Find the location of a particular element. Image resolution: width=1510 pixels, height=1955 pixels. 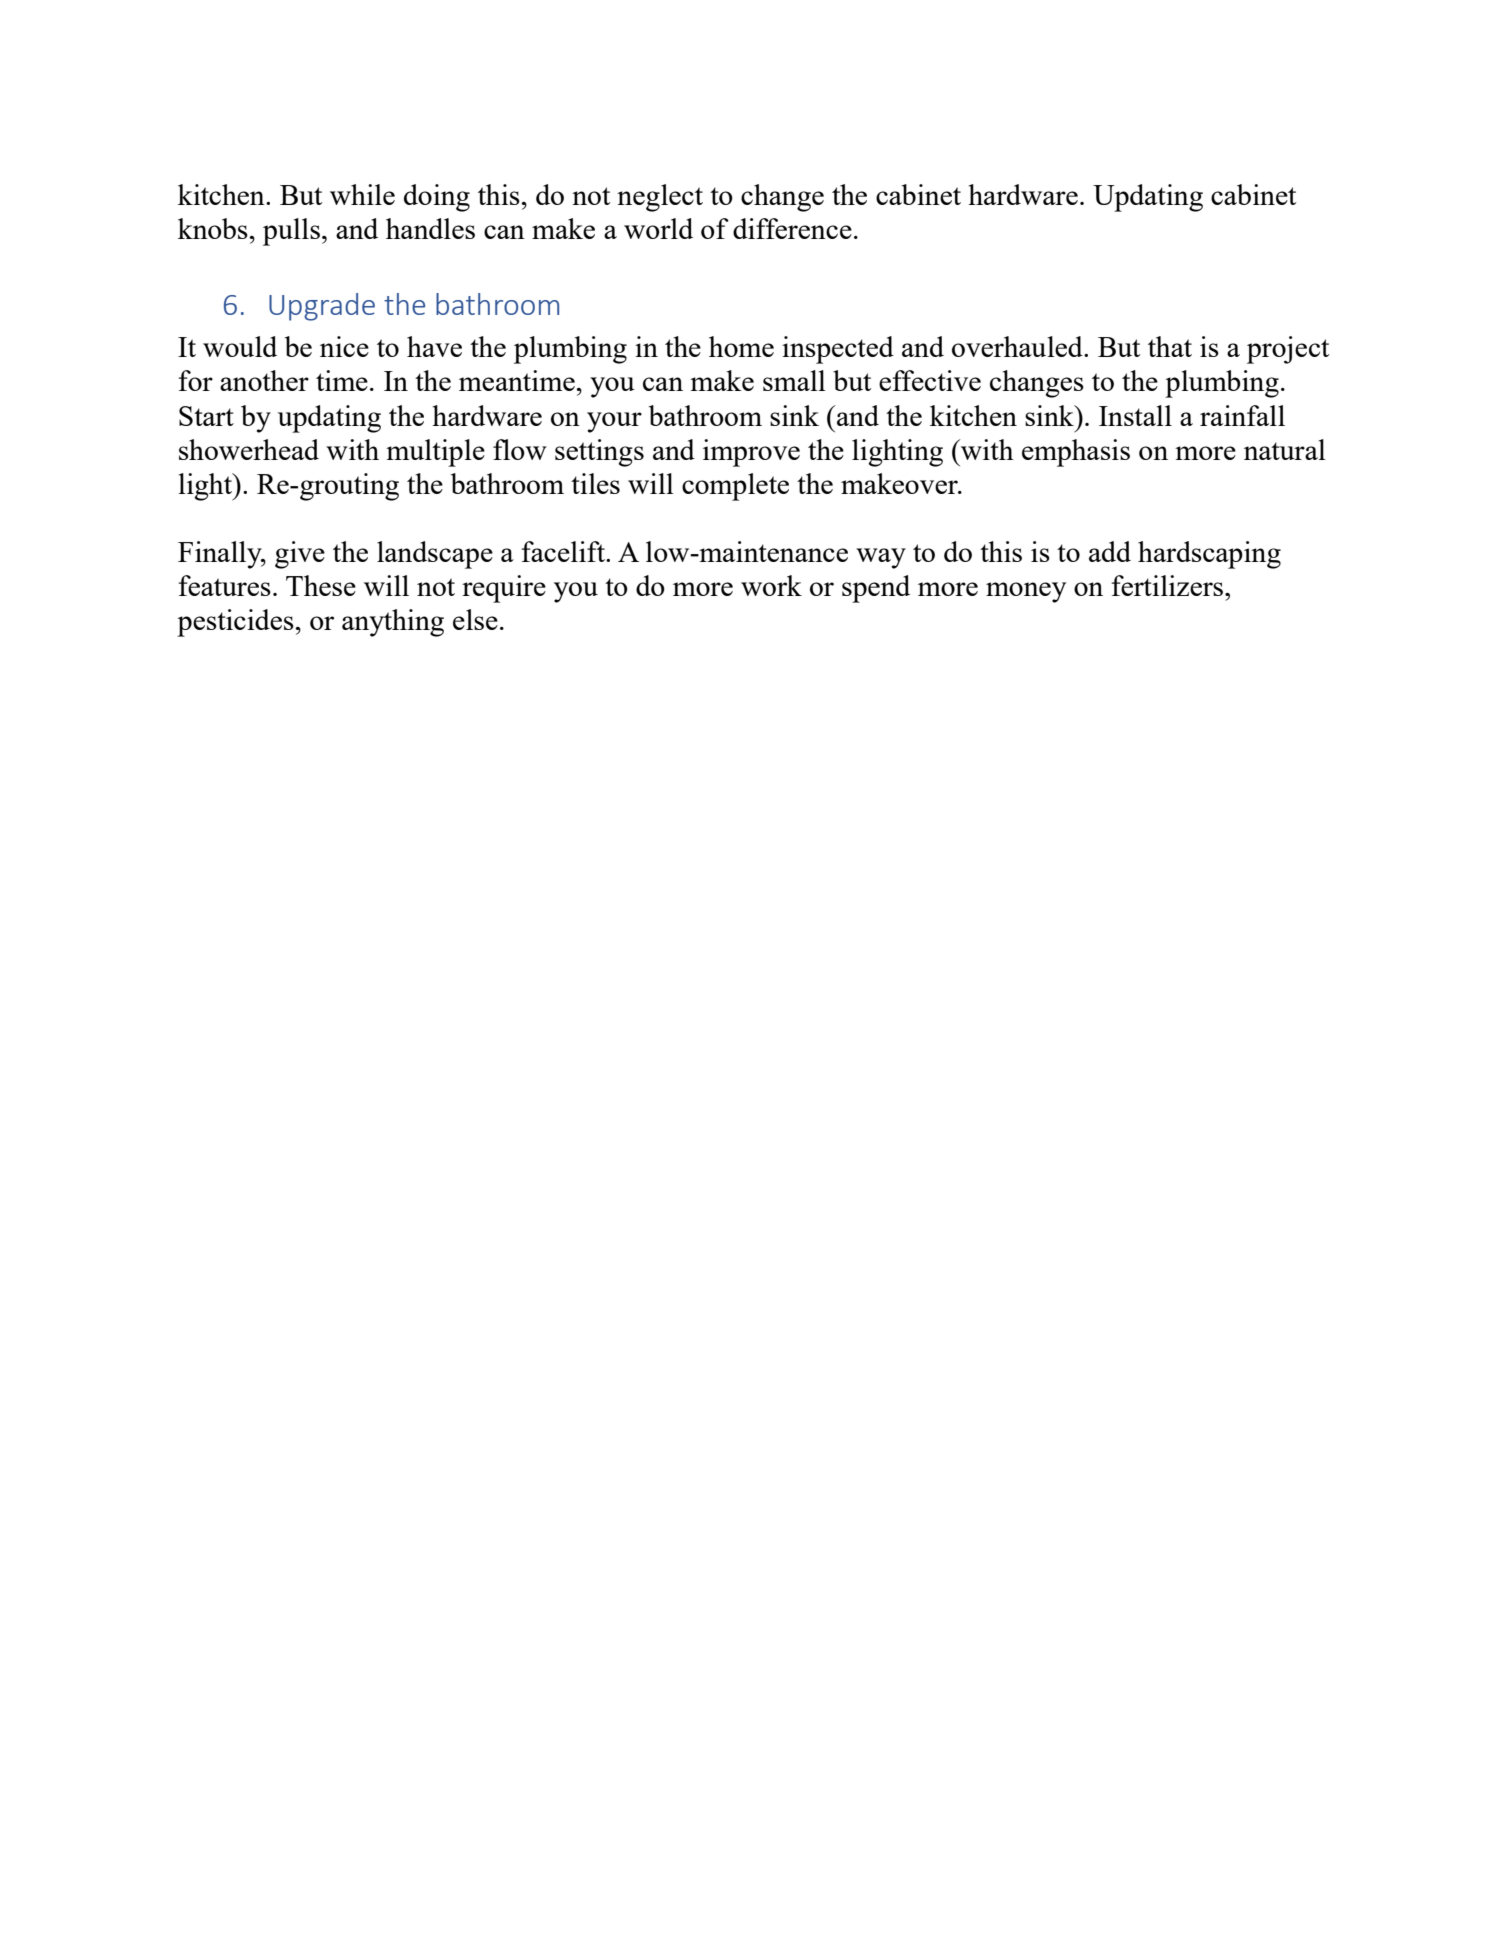

anything is located at coordinates (393, 623).
